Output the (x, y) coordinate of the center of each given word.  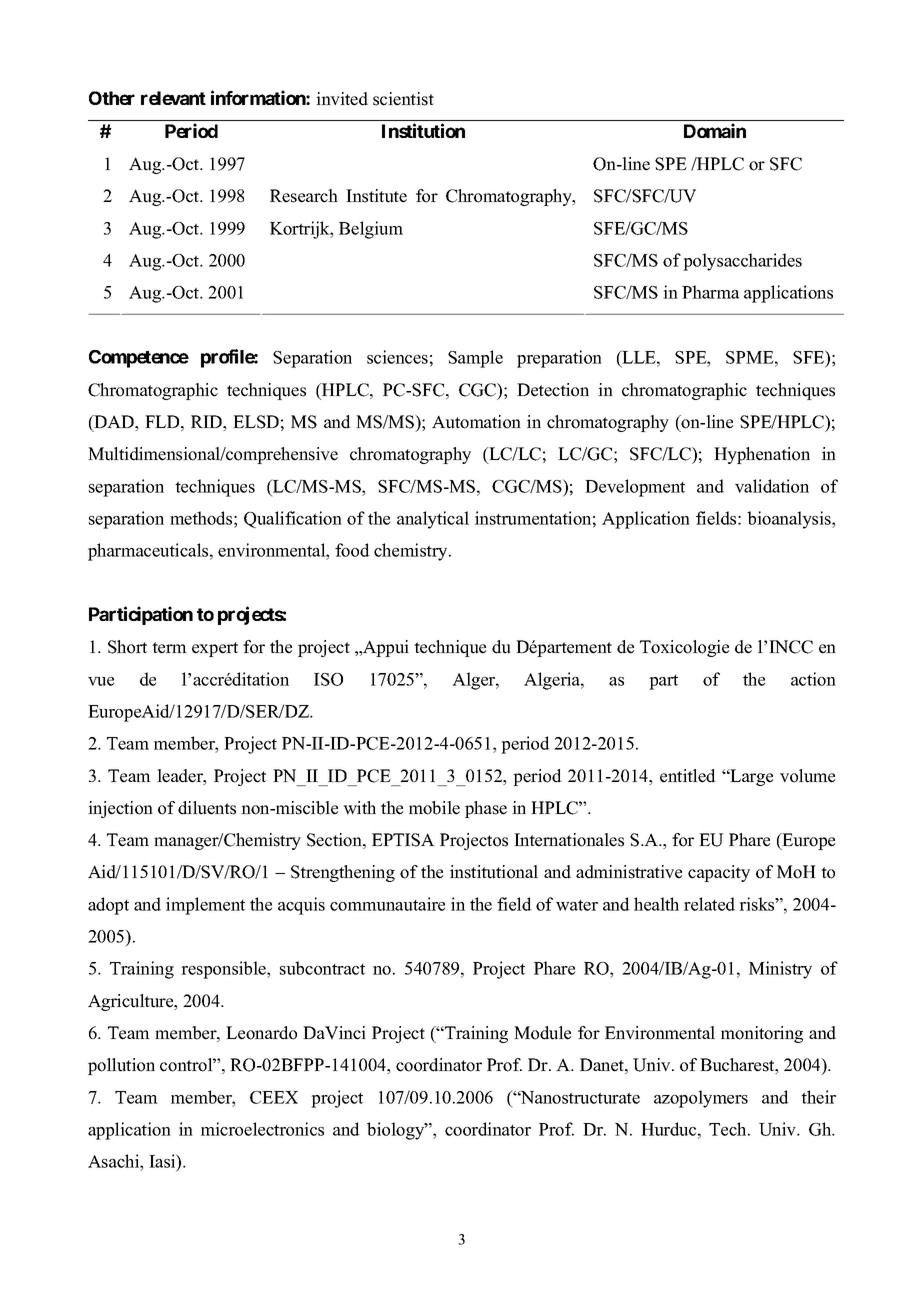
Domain (715, 130)
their (818, 1097)
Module (542, 1033)
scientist (403, 99)
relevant (173, 98)
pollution (121, 1066)
